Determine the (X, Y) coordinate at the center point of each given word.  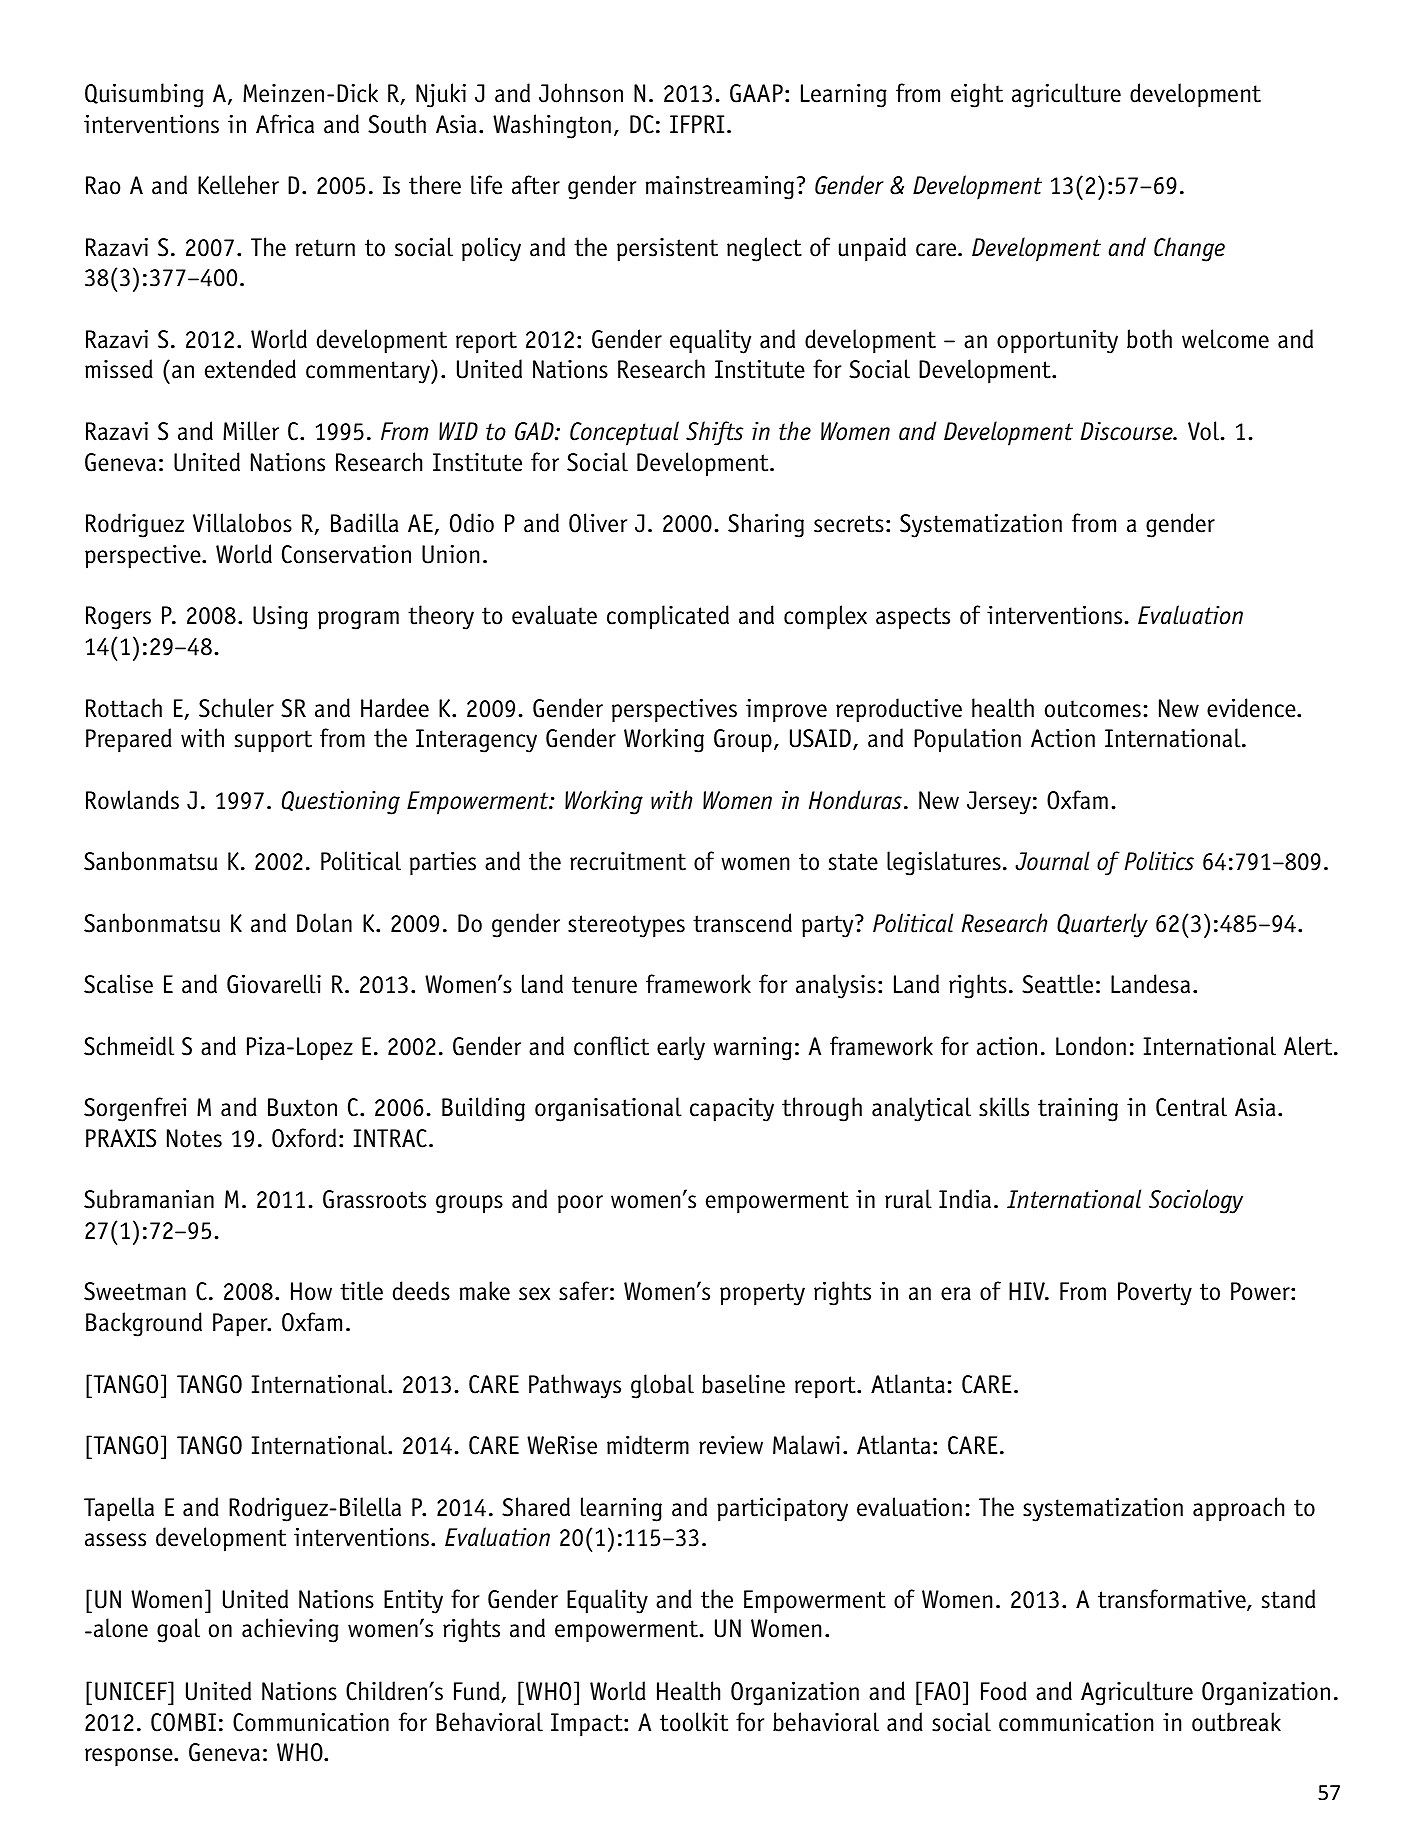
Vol (1205, 431)
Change (1189, 249)
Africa (285, 124)
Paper (241, 1325)
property (762, 1294)
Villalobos (242, 523)
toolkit (694, 1722)
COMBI (183, 1722)
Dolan (324, 923)
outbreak (1236, 1722)
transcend (742, 923)
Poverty (1155, 1294)
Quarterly (1102, 925)
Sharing (766, 525)
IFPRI (697, 124)
